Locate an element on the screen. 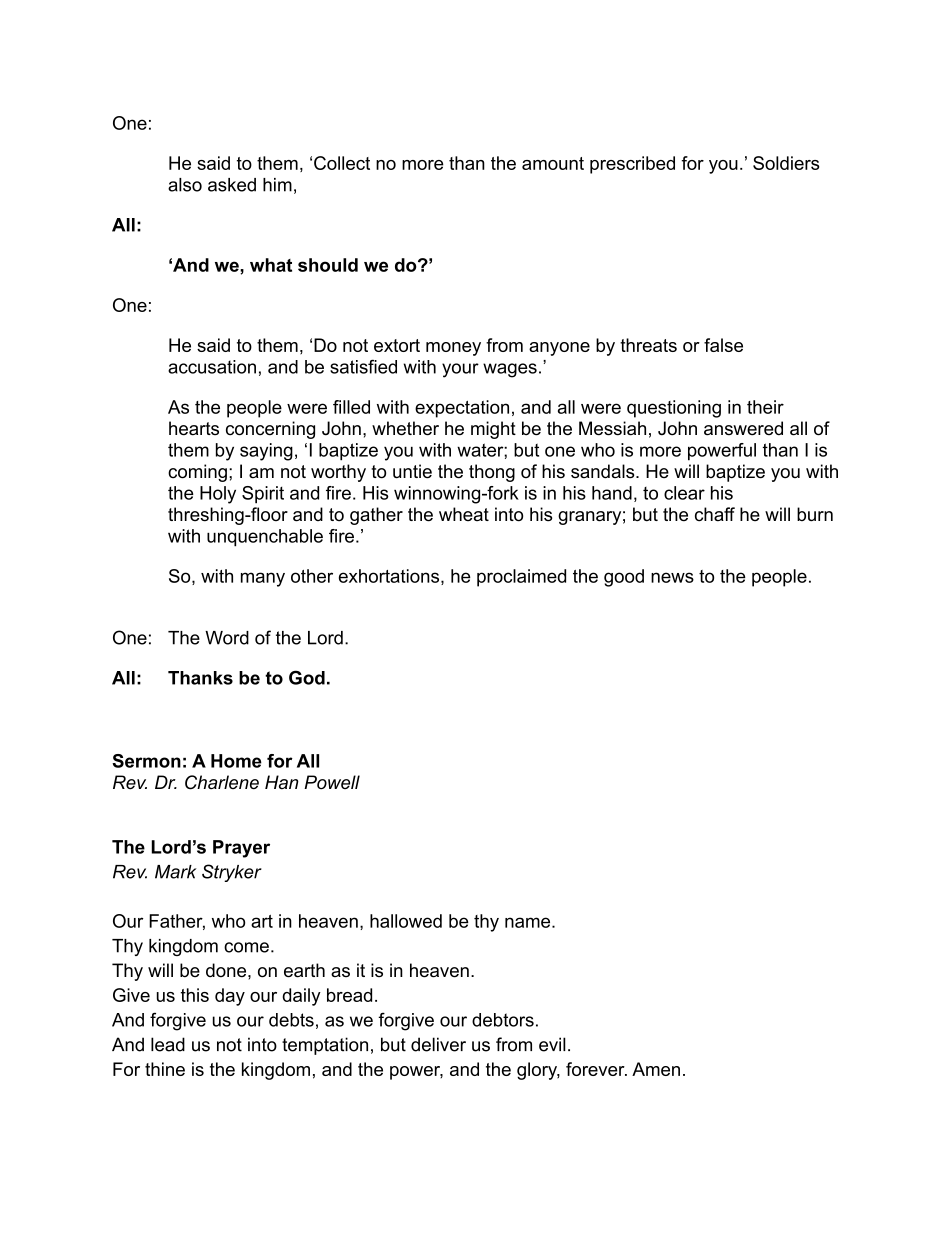 This screenshot has width=952, height=1233. amount is located at coordinates (553, 163).
